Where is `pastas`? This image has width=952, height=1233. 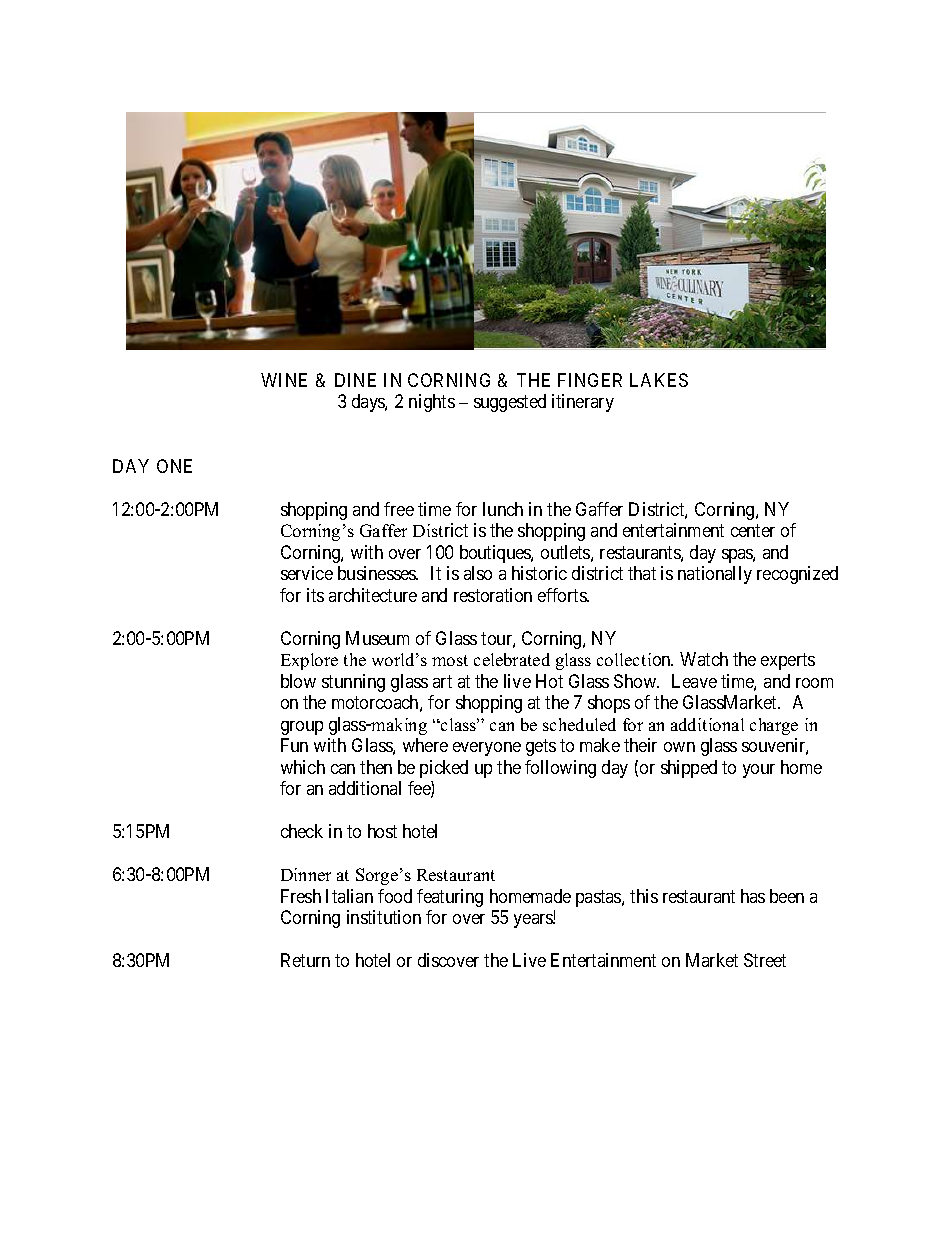
pastas is located at coordinates (599, 898).
